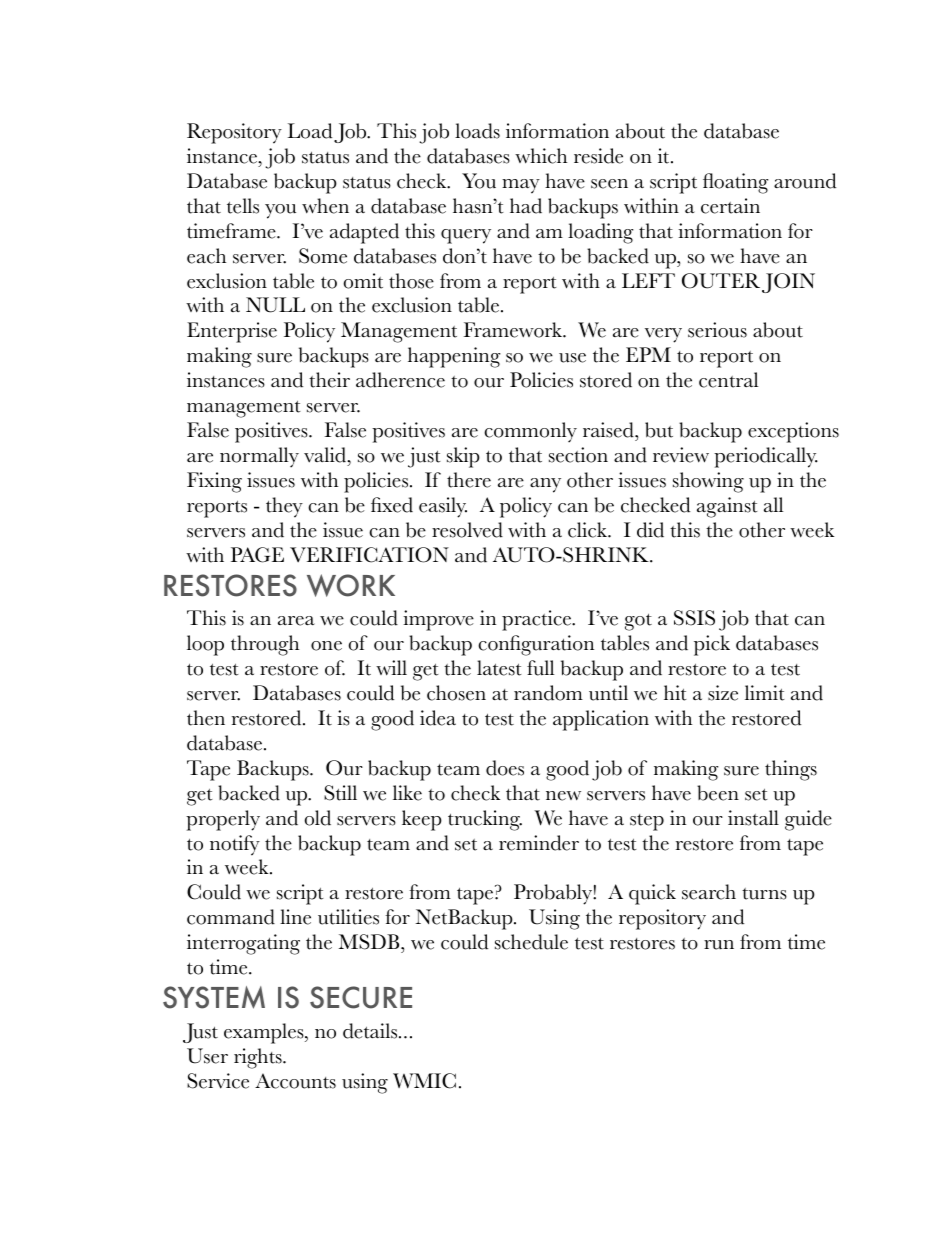  Describe the element at coordinates (243, 206) in the document. I see `tells` at that location.
